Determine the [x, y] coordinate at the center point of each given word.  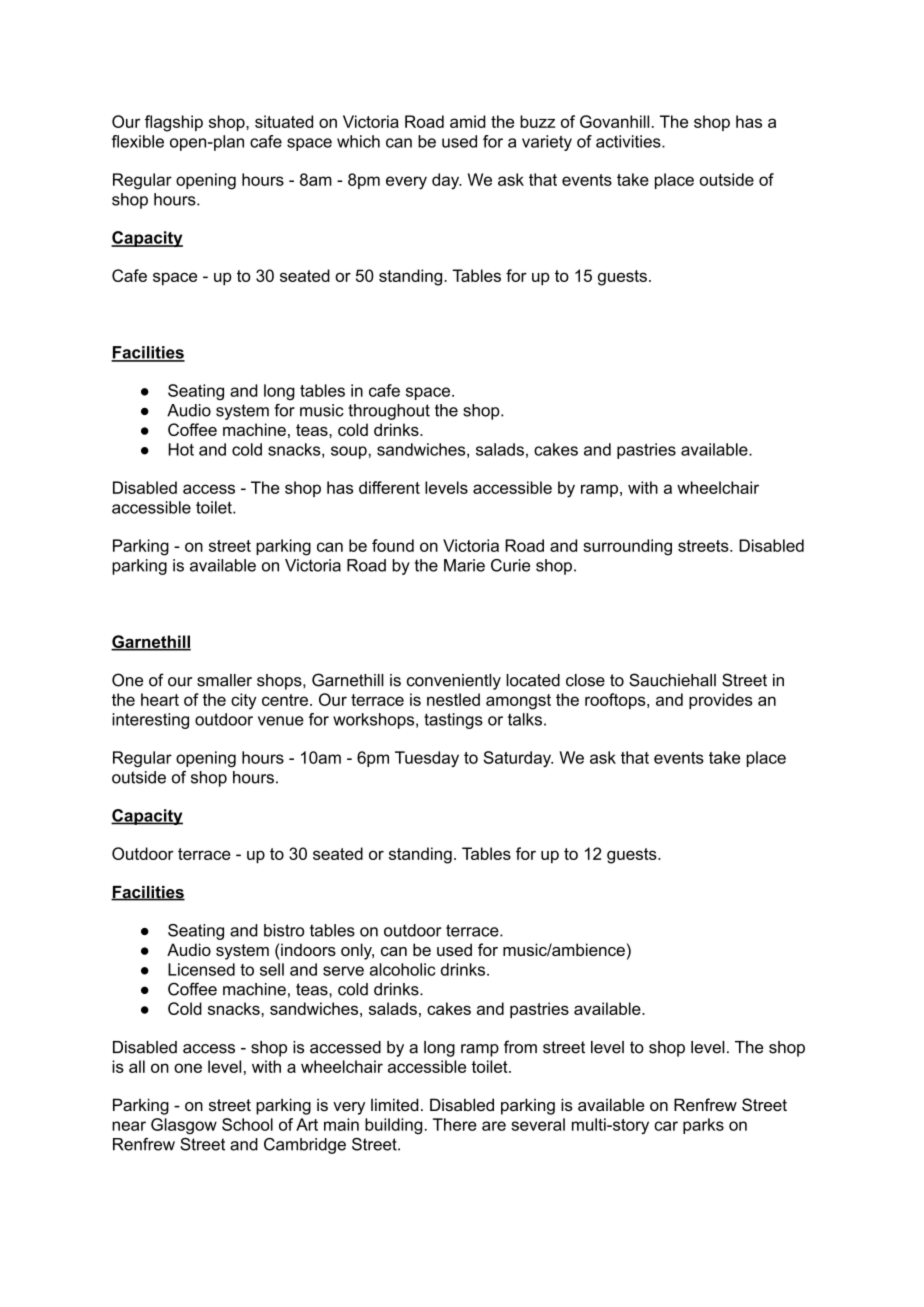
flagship [174, 123]
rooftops [616, 701]
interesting [150, 721]
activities [629, 141]
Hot [181, 449]
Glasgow [184, 1126]
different [389, 487]
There [455, 1124]
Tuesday [427, 759]
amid [468, 121]
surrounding [627, 547]
